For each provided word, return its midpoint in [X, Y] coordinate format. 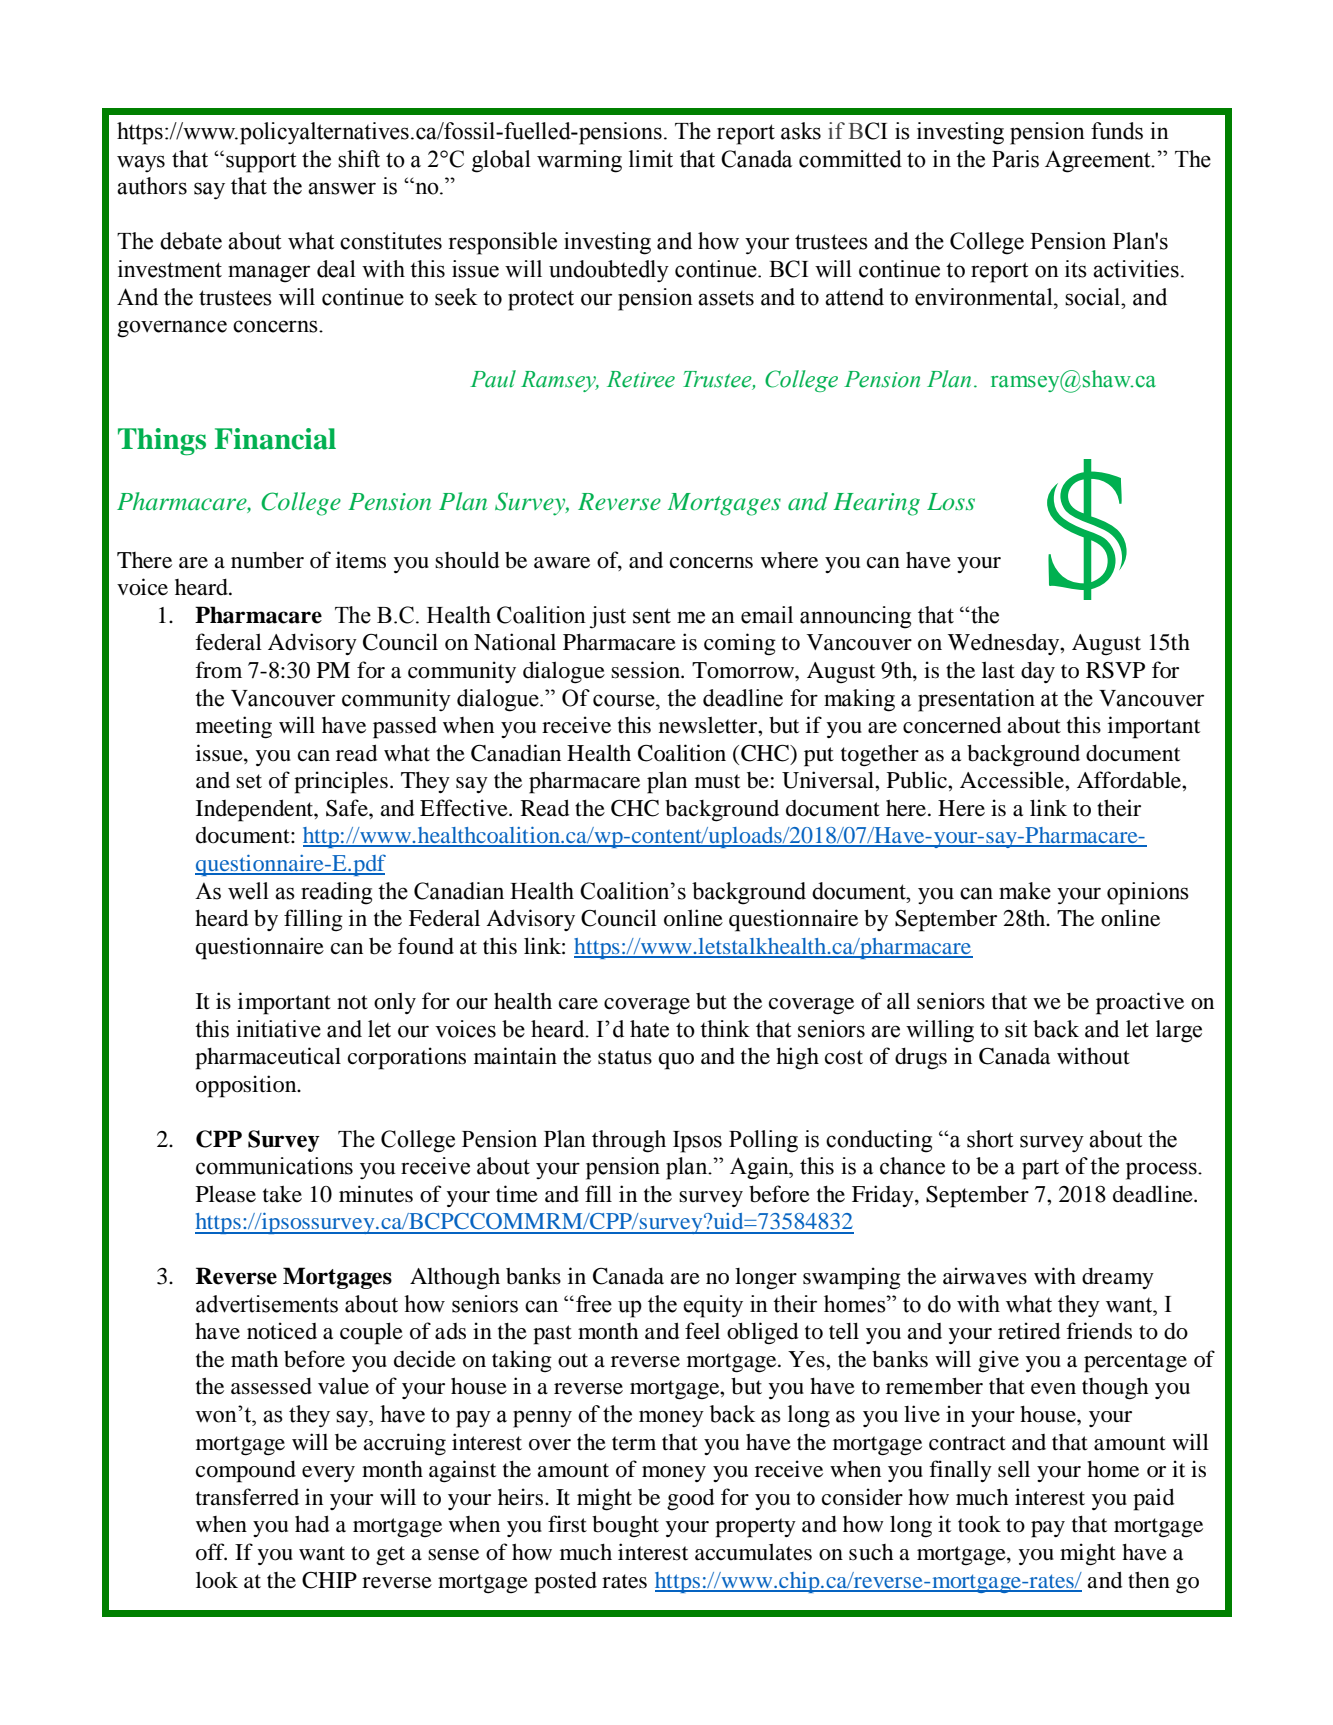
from [218, 670]
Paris [1015, 159]
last [998, 670]
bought [625, 1526]
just [608, 617]
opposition [247, 1086]
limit [651, 159]
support [261, 162]
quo [676, 1061]
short [990, 1139]
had [312, 1524]
